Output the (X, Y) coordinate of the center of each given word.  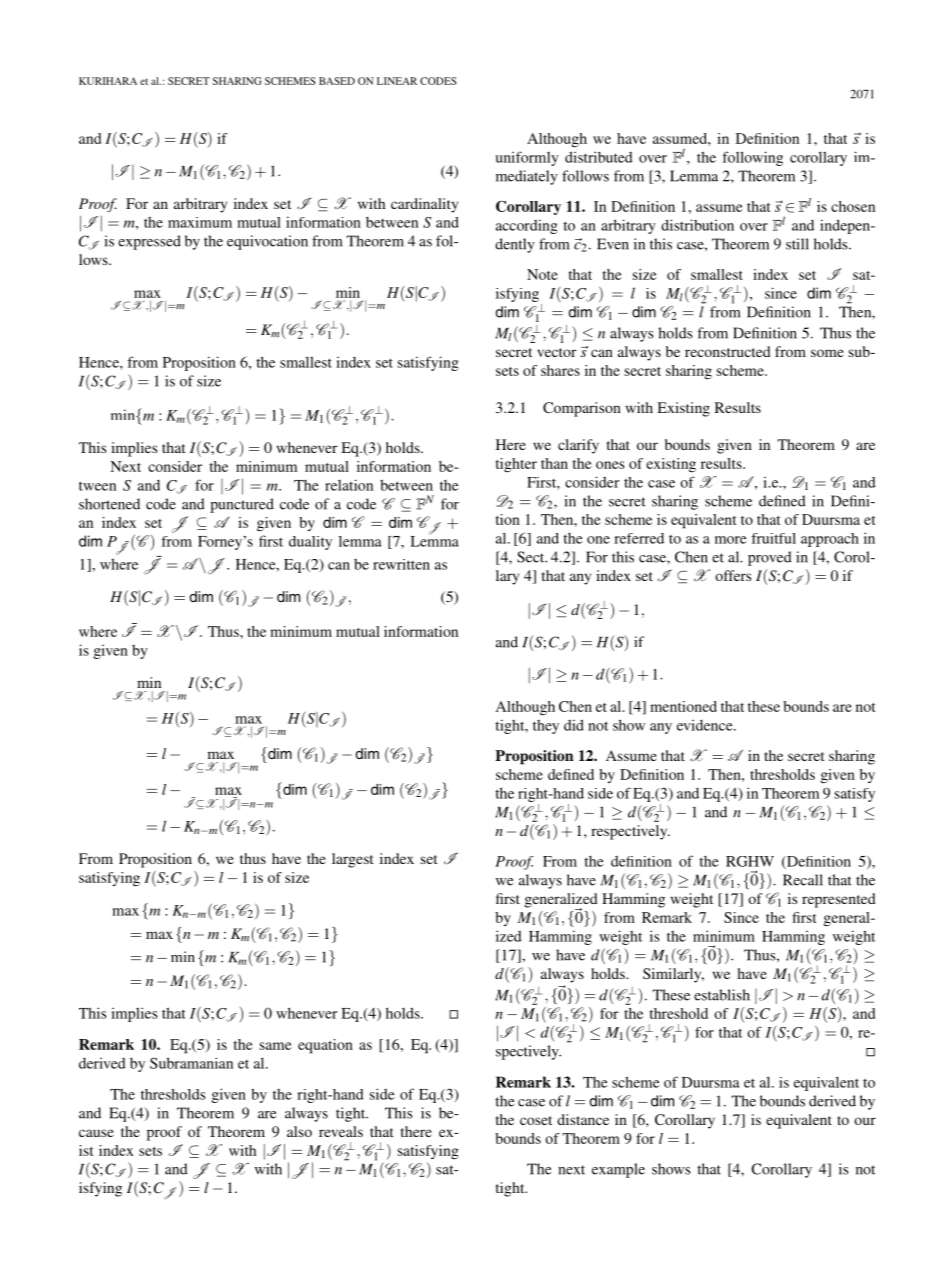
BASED (337, 81)
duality (310, 543)
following (752, 158)
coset (536, 1120)
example (618, 1170)
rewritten (401, 564)
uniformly (527, 158)
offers (733, 575)
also (299, 1131)
